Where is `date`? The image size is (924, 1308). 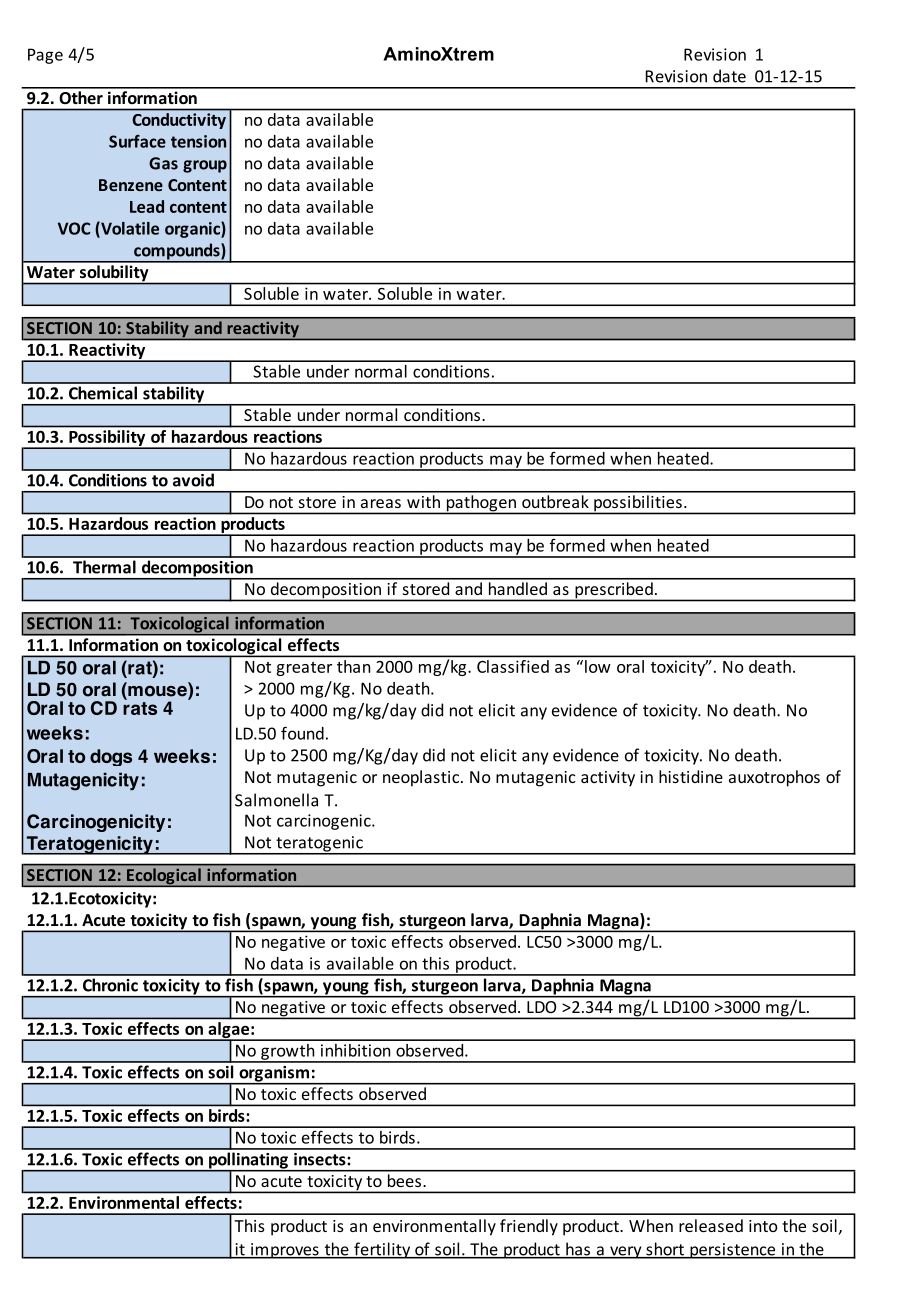
date is located at coordinates (729, 76).
